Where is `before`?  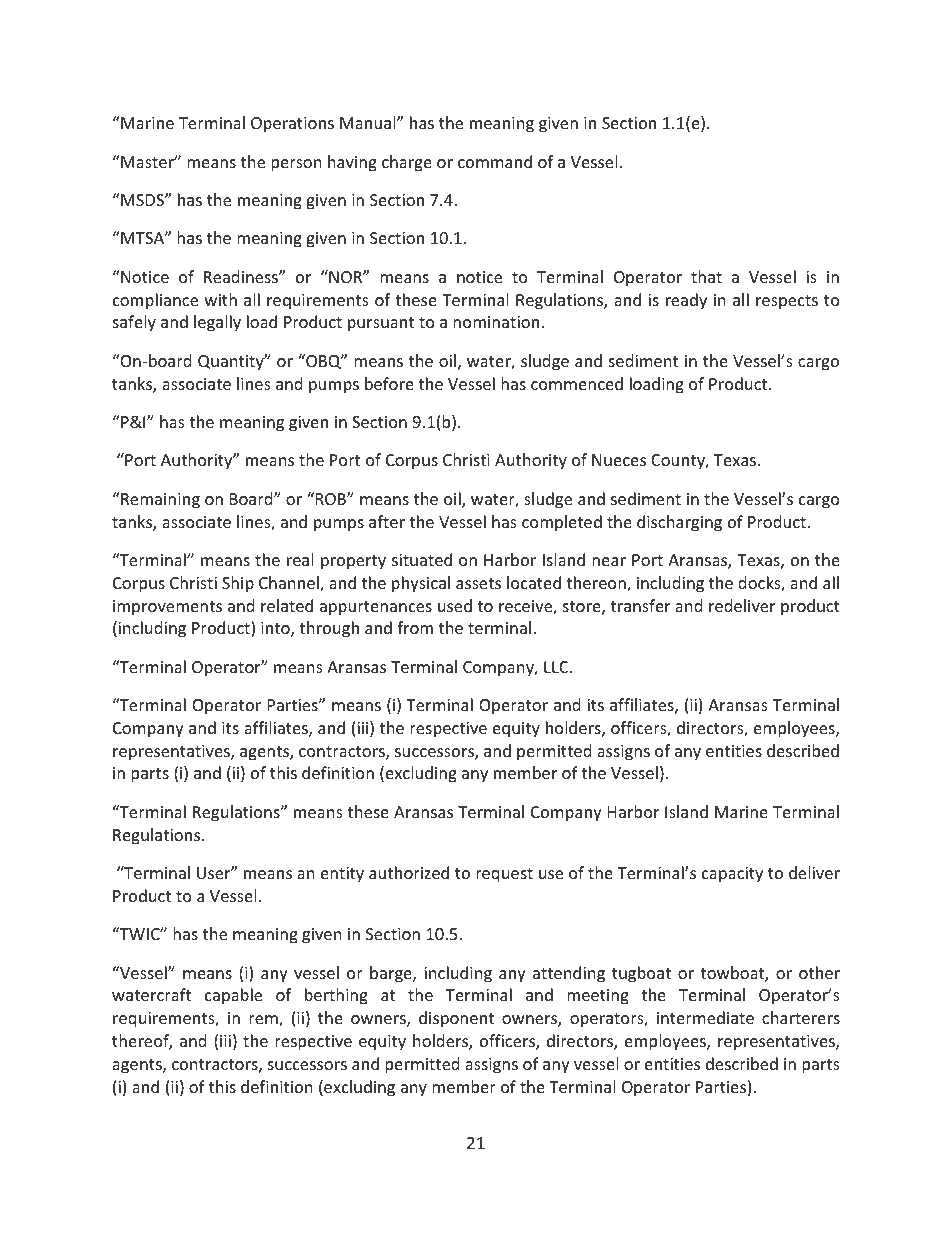
before is located at coordinates (389, 383).
